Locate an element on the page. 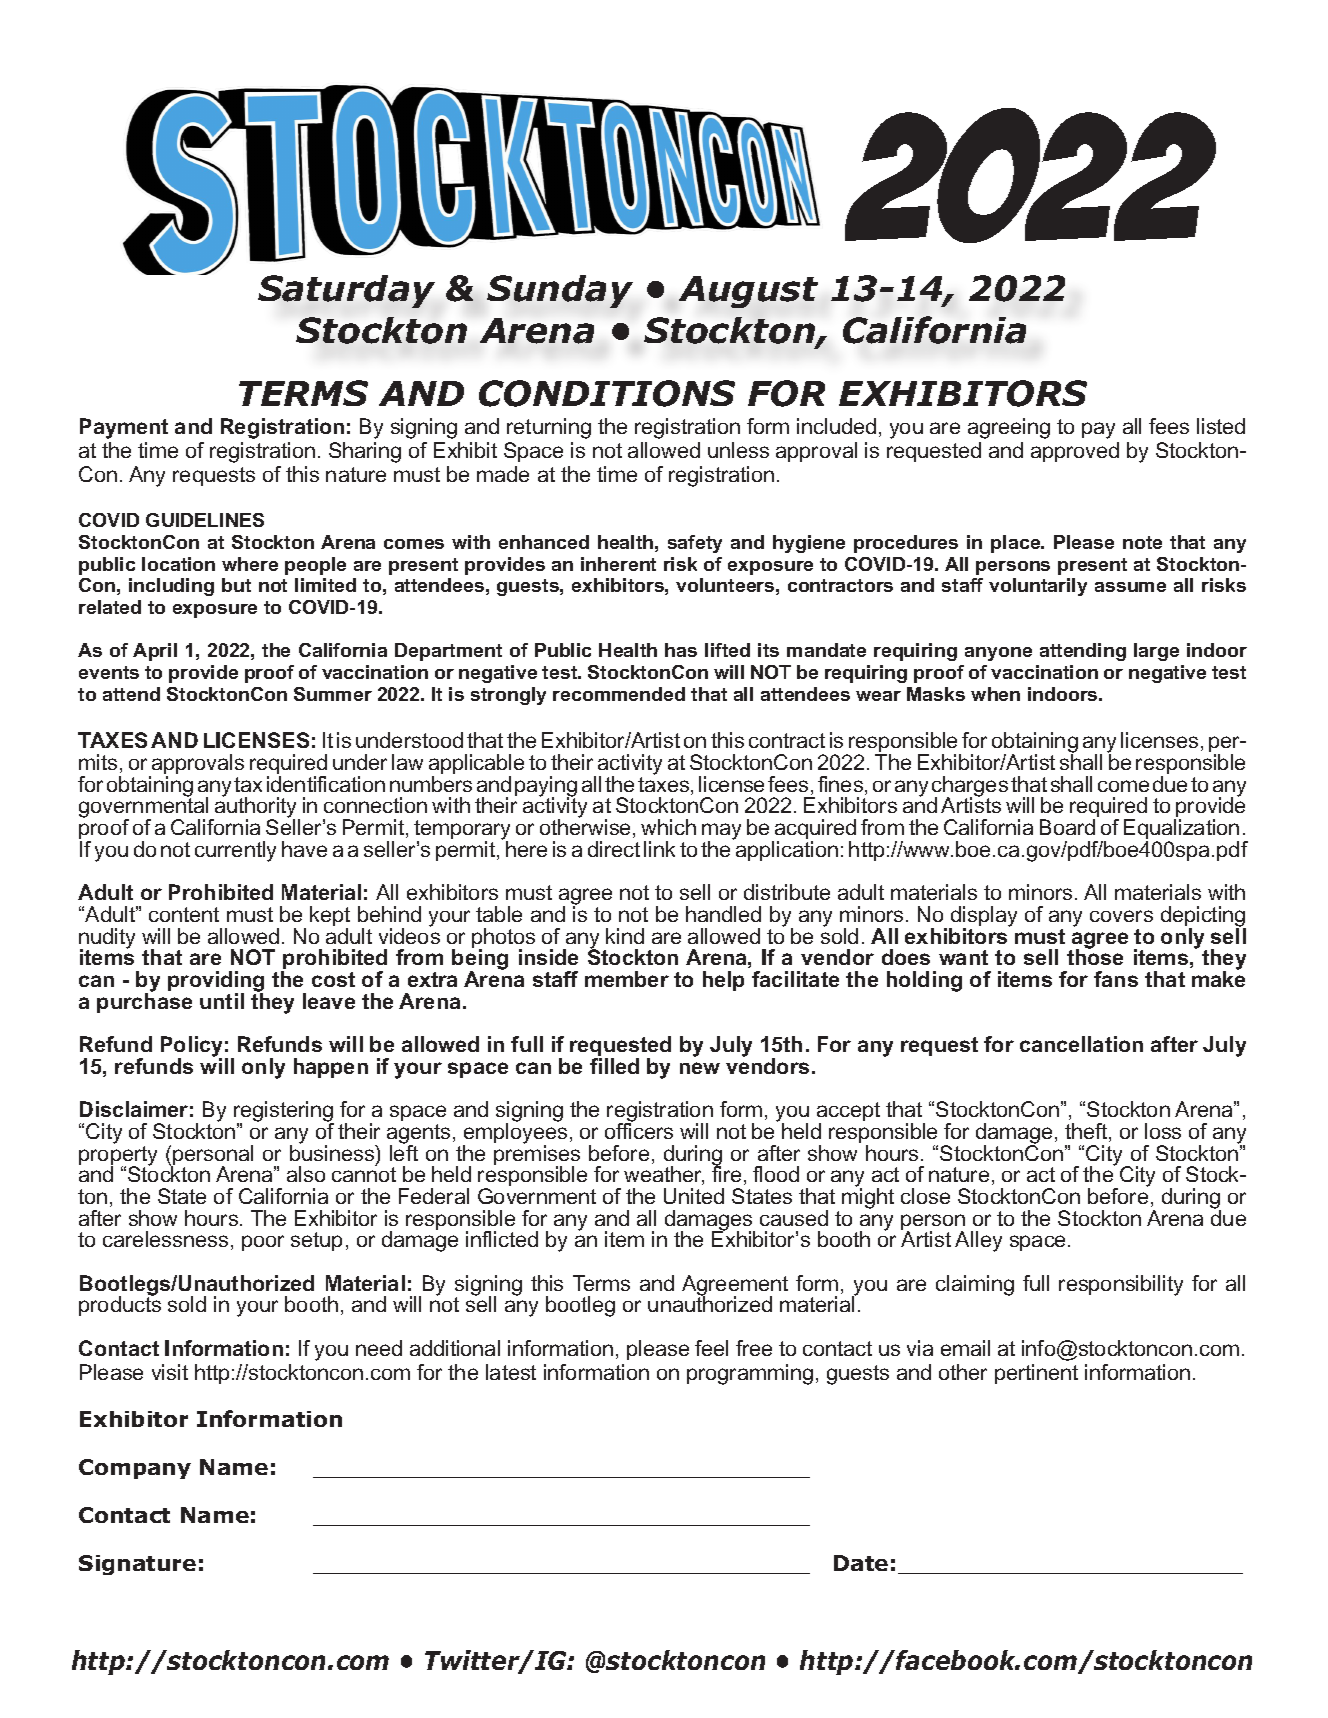  covers is located at coordinates (1121, 916).
